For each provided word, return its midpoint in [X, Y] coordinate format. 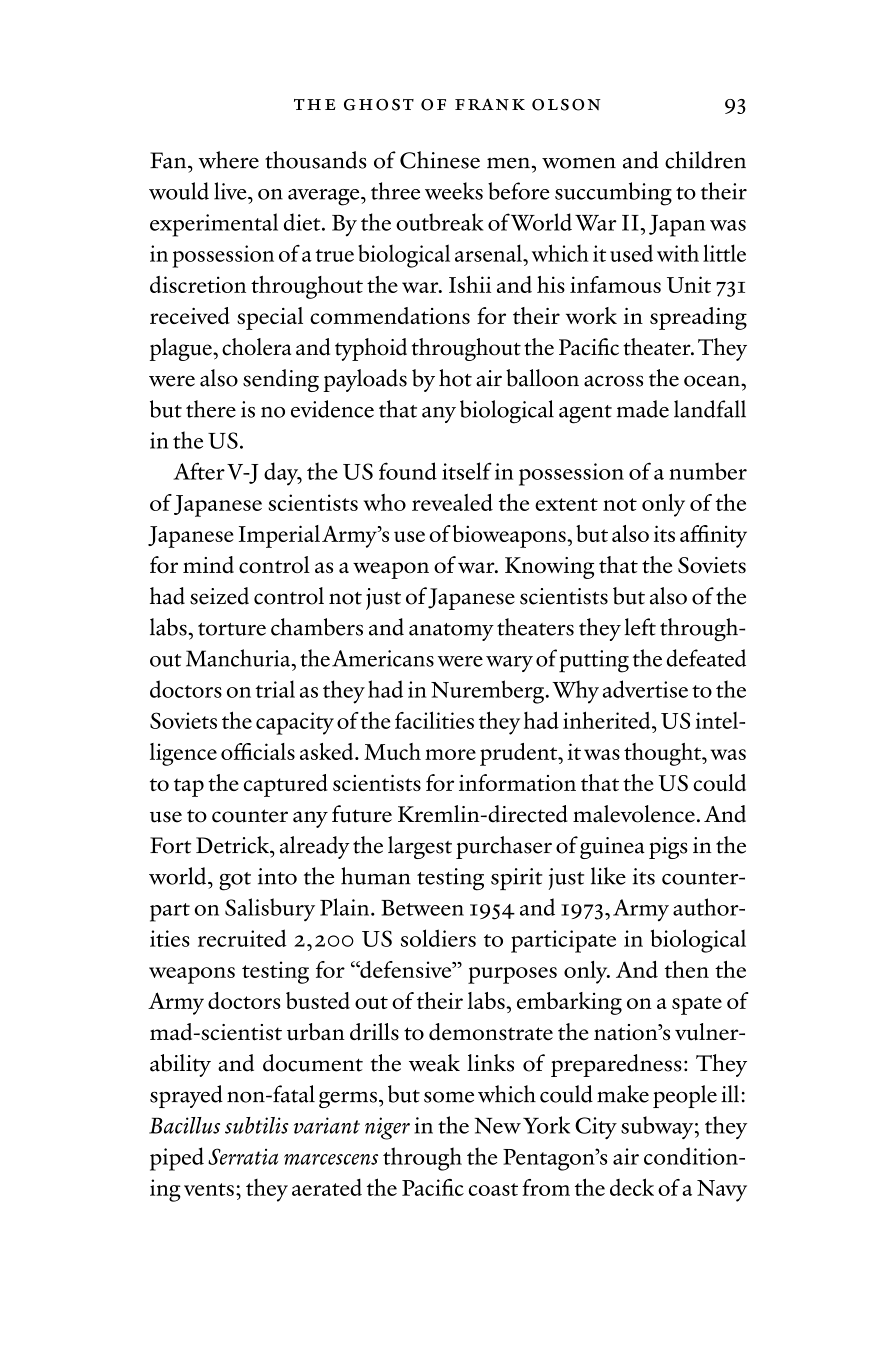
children [705, 160]
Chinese [440, 160]
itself [467, 471]
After [199, 471]
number [708, 471]
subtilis [257, 1125]
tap [189, 787]
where [229, 160]
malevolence [634, 814]
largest [420, 847]
